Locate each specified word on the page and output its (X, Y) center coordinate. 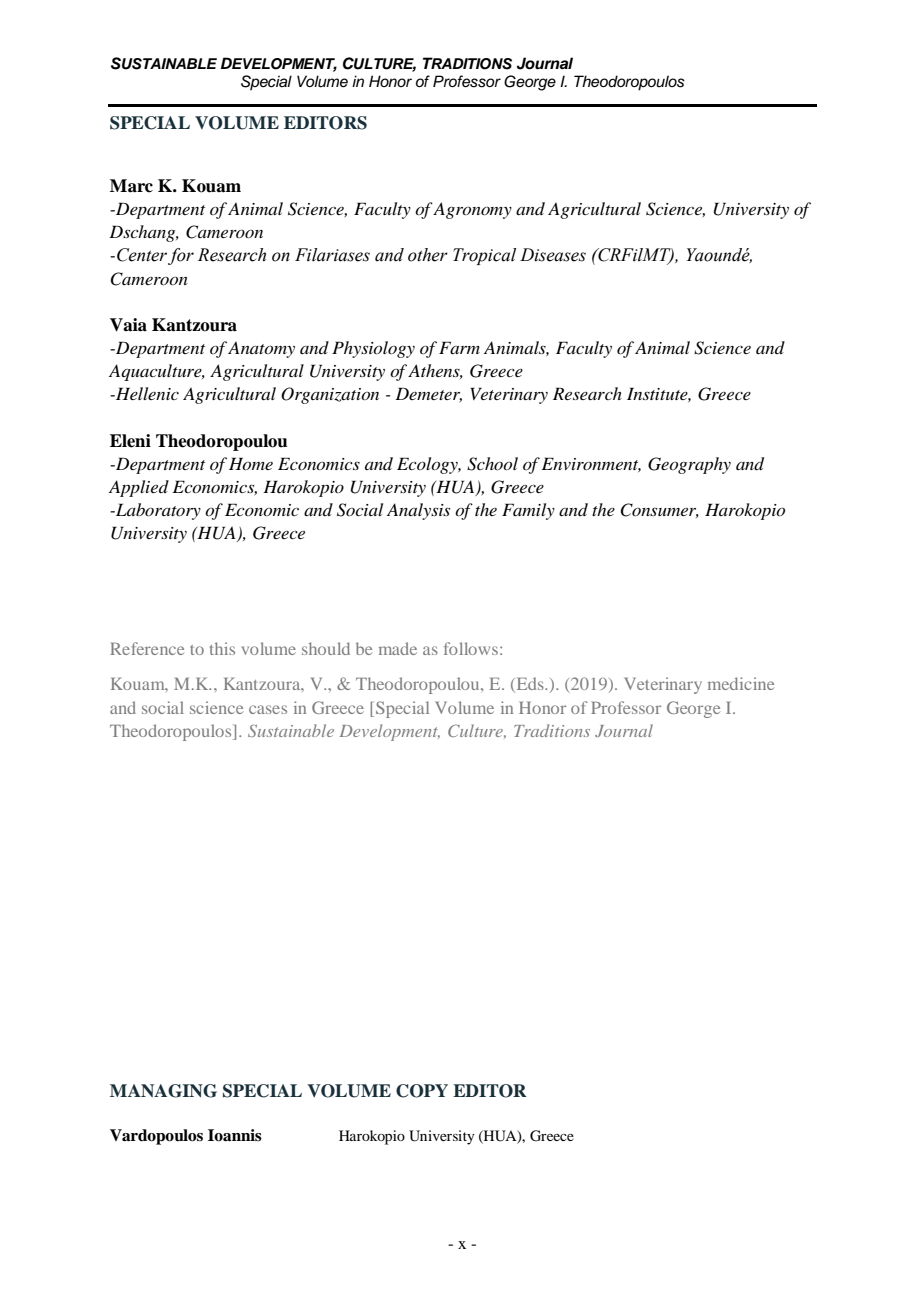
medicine (741, 683)
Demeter (428, 394)
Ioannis (235, 1135)
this (222, 648)
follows (471, 648)
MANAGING (163, 1091)
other (428, 255)
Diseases (553, 255)
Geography (689, 465)
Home (251, 463)
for (181, 256)
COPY (422, 1091)
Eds (530, 685)
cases (268, 709)
